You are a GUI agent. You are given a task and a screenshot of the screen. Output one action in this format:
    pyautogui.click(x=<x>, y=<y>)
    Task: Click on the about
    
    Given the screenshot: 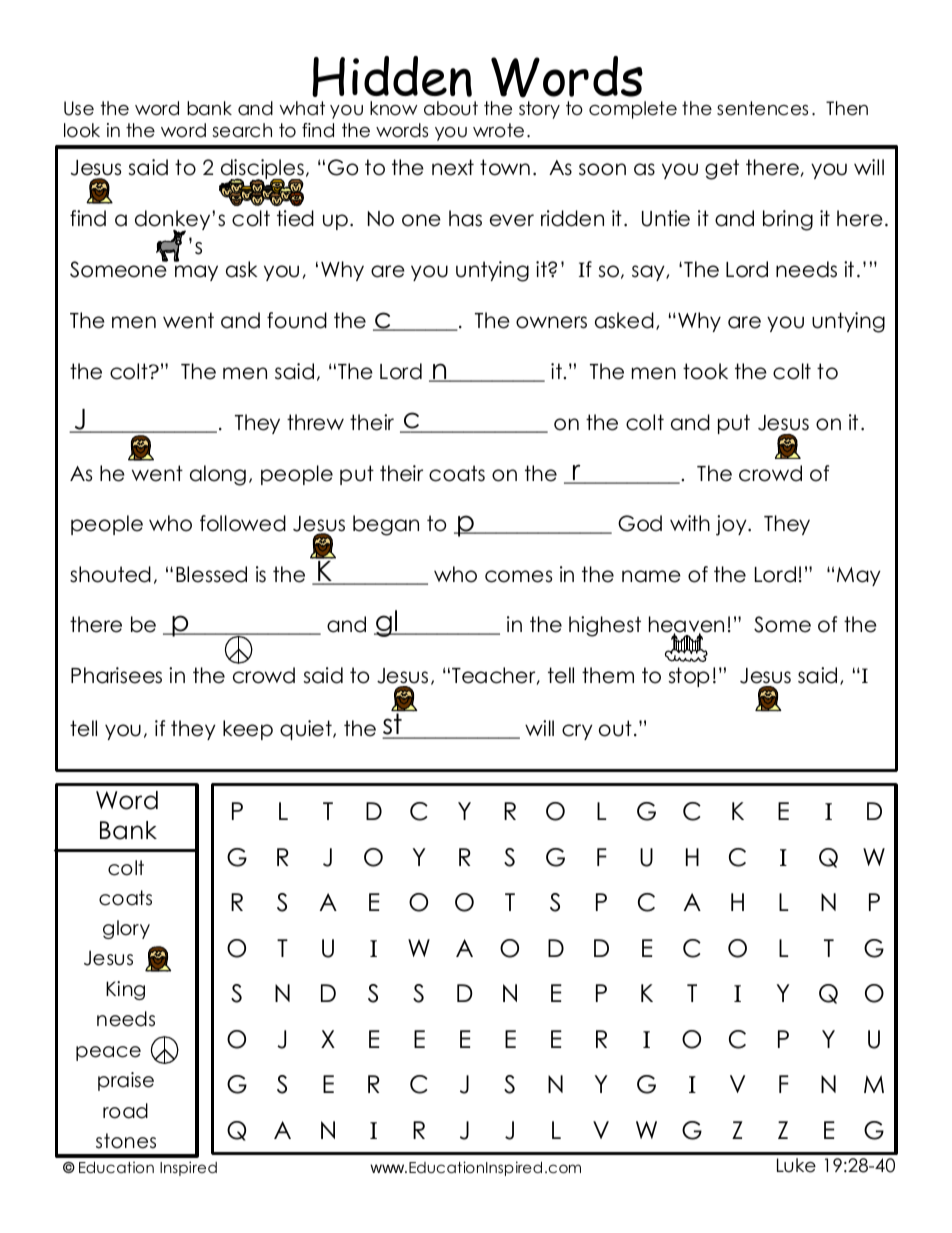 What is the action you would take?
    pyautogui.click(x=451, y=108)
